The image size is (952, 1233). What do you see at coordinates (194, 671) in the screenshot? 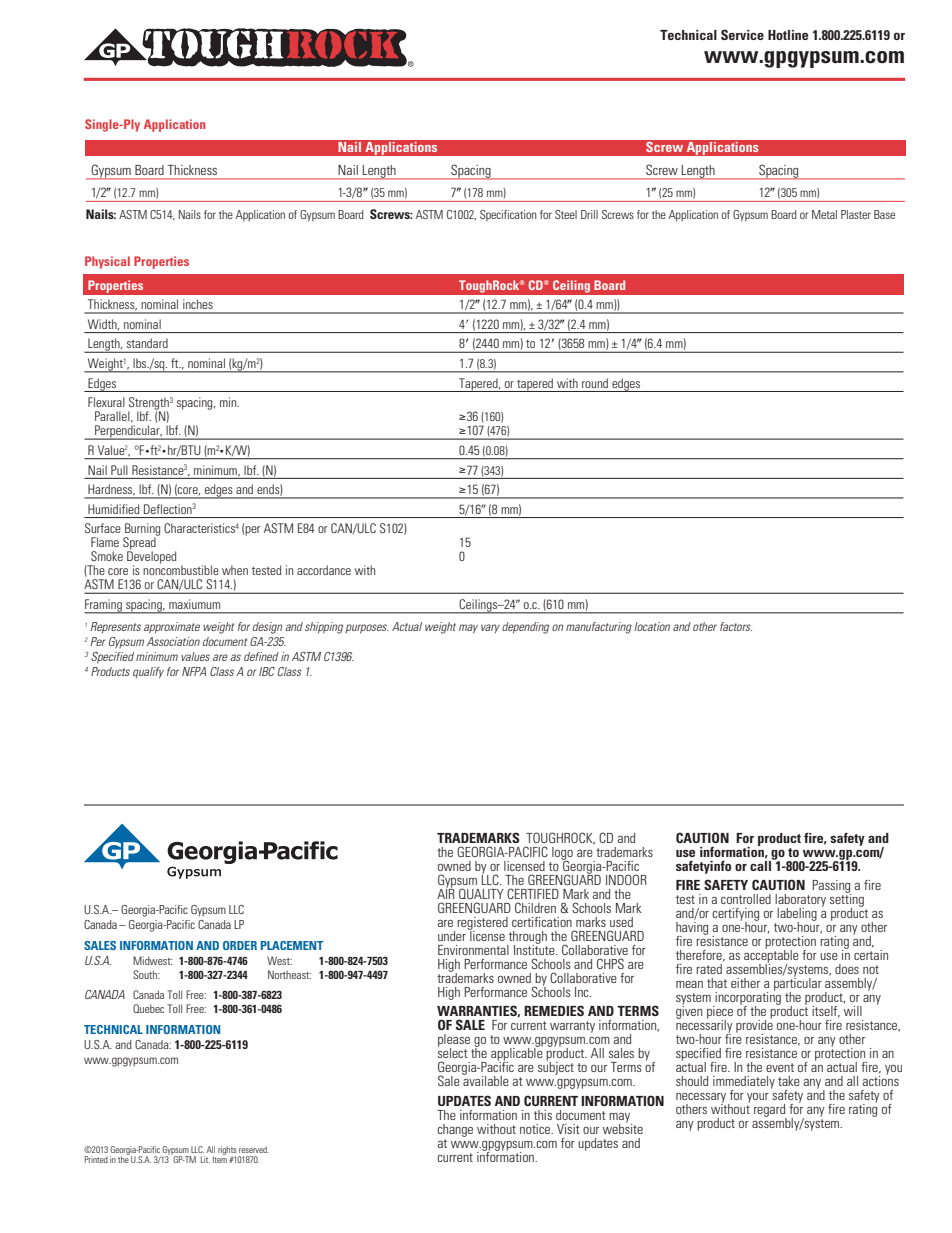
I see `NFPA` at bounding box center [194, 671].
